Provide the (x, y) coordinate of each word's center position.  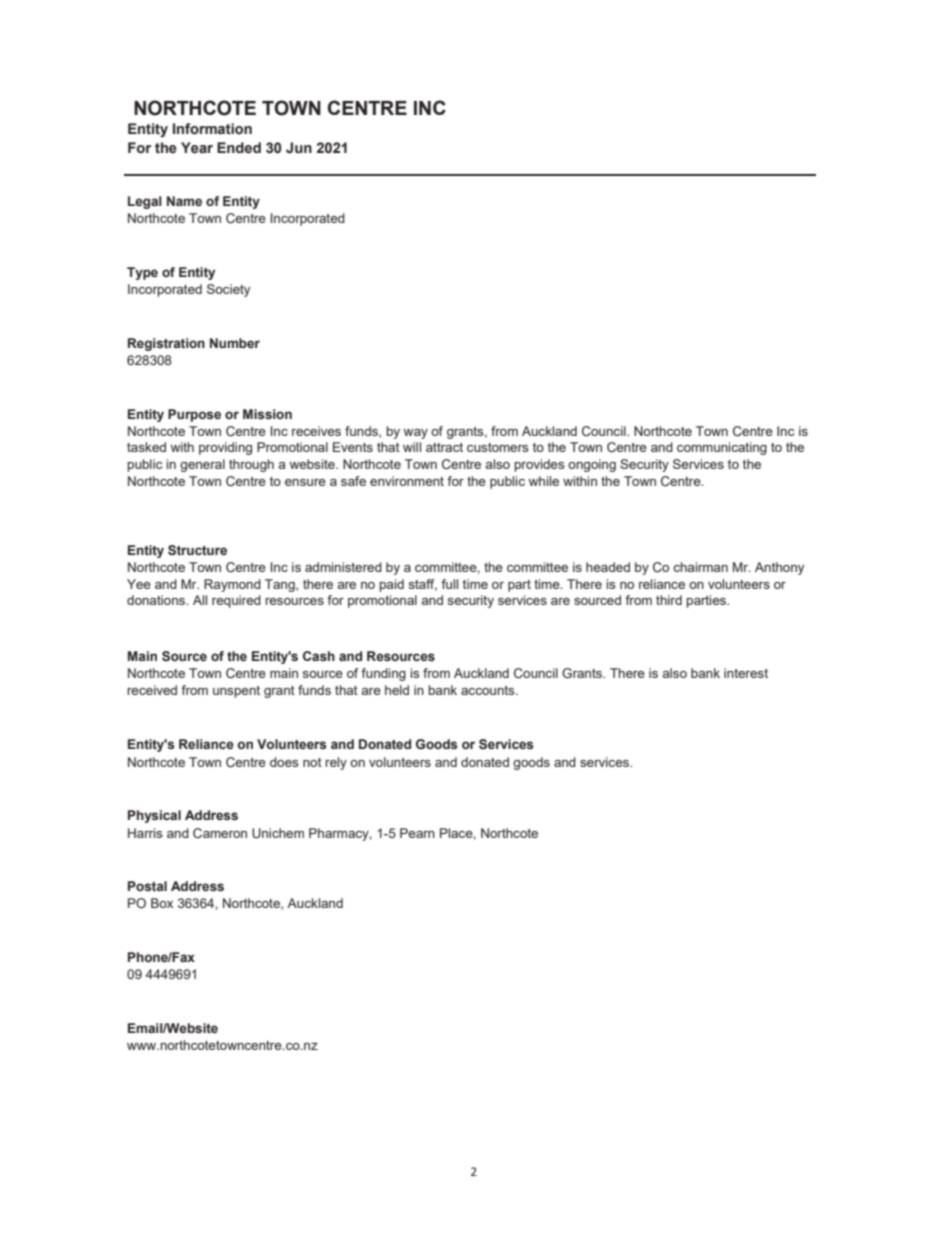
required (236, 601)
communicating (722, 448)
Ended (239, 148)
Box (162, 903)
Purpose (194, 415)
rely (336, 763)
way (415, 434)
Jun (299, 148)
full (449, 584)
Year (197, 148)
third (669, 600)
